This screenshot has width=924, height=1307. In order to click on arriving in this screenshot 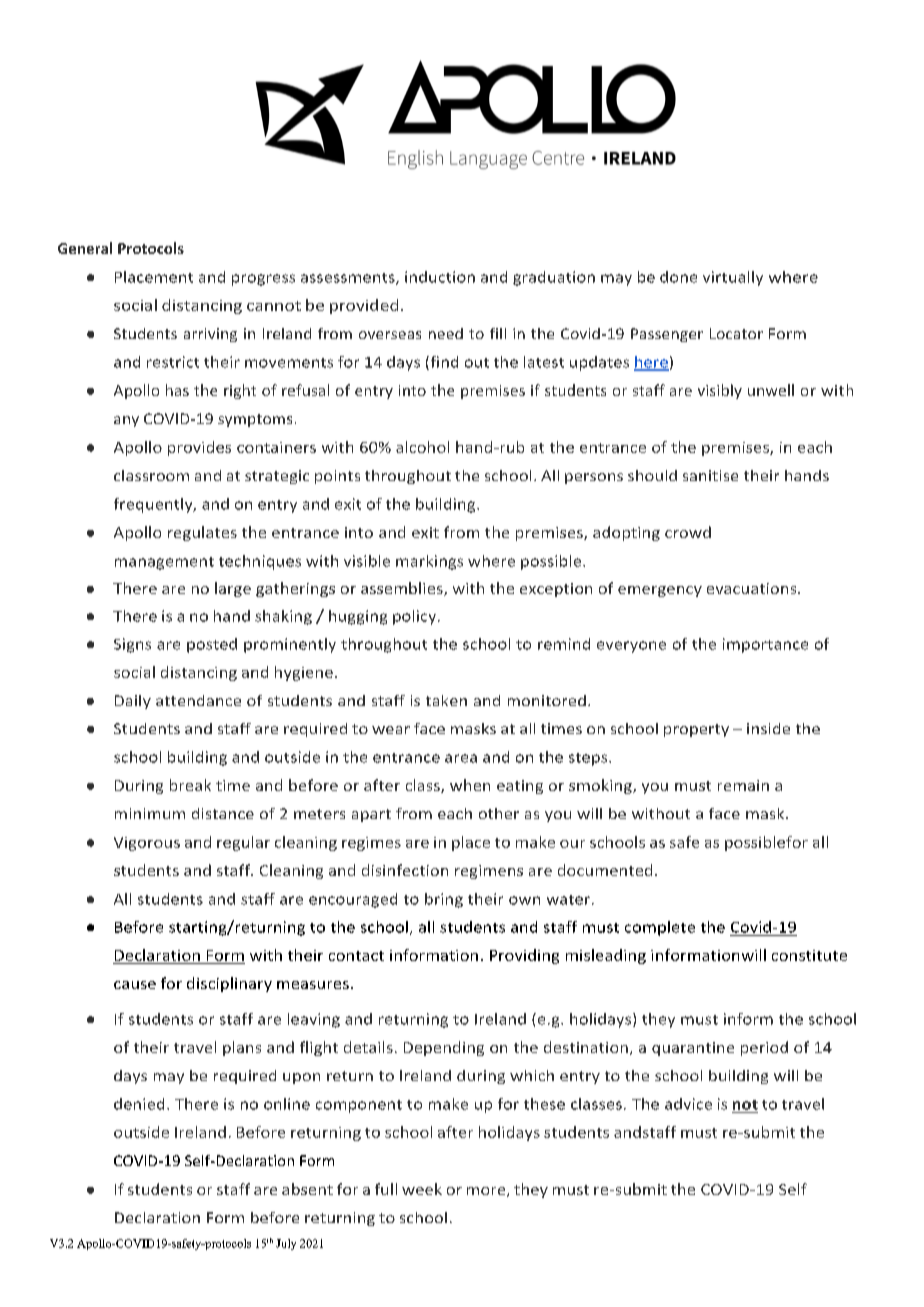, I will do `click(210, 335)`.
